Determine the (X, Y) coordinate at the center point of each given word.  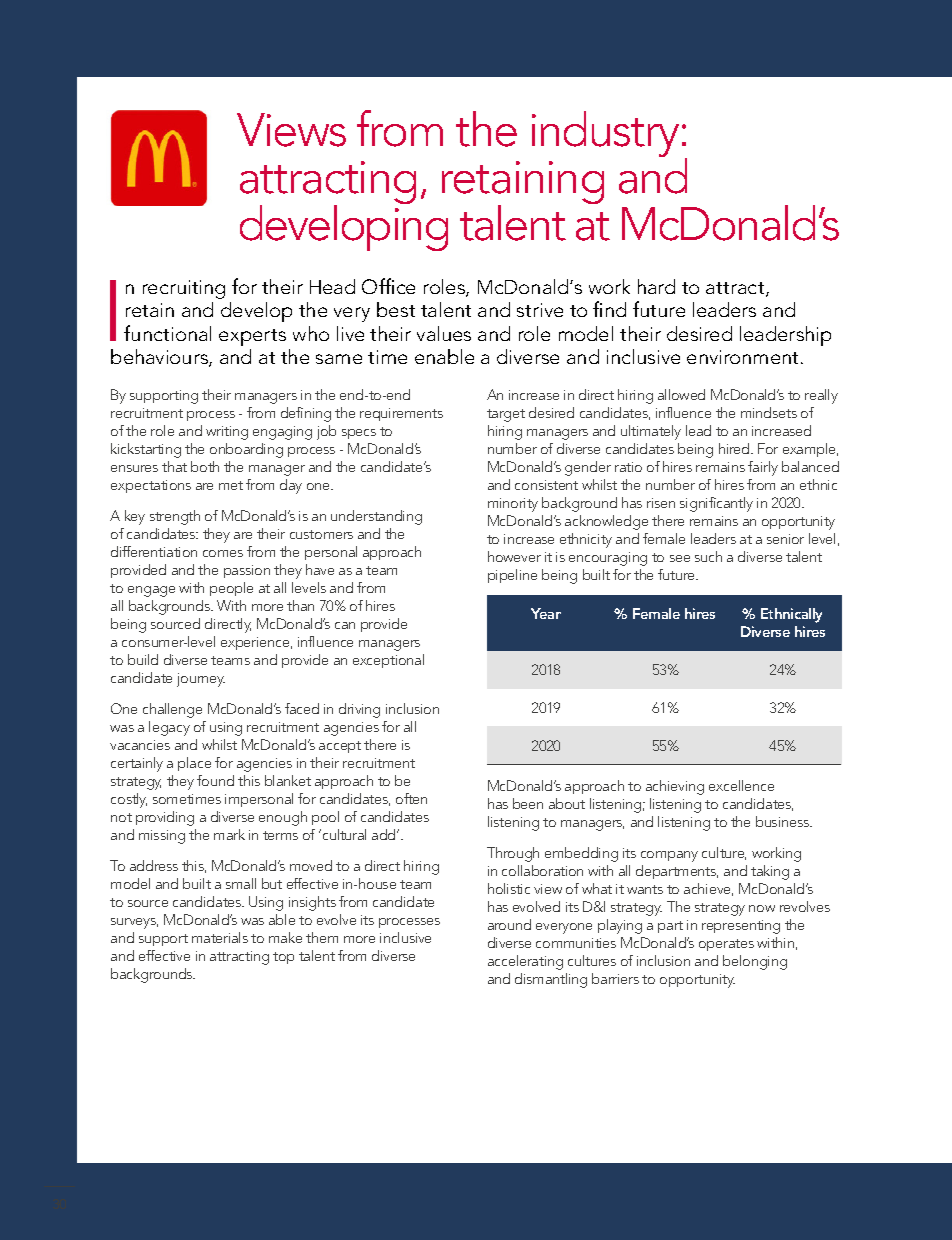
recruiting (184, 289)
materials (220, 937)
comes (223, 553)
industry (605, 134)
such (708, 556)
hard (656, 286)
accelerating (525, 962)
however (514, 556)
